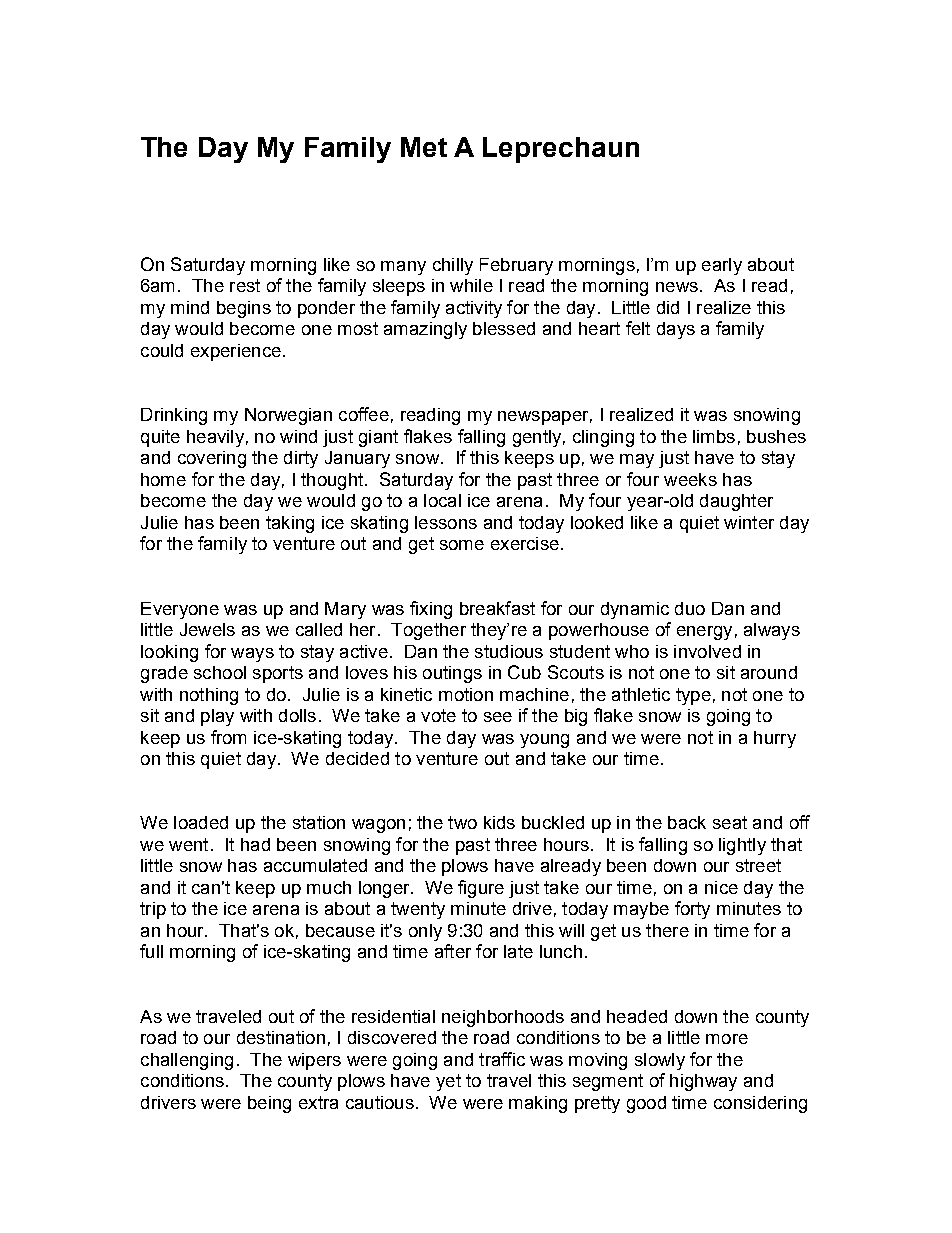 This screenshot has height=1233, width=952. I want to click on challenging, so click(187, 1061).
